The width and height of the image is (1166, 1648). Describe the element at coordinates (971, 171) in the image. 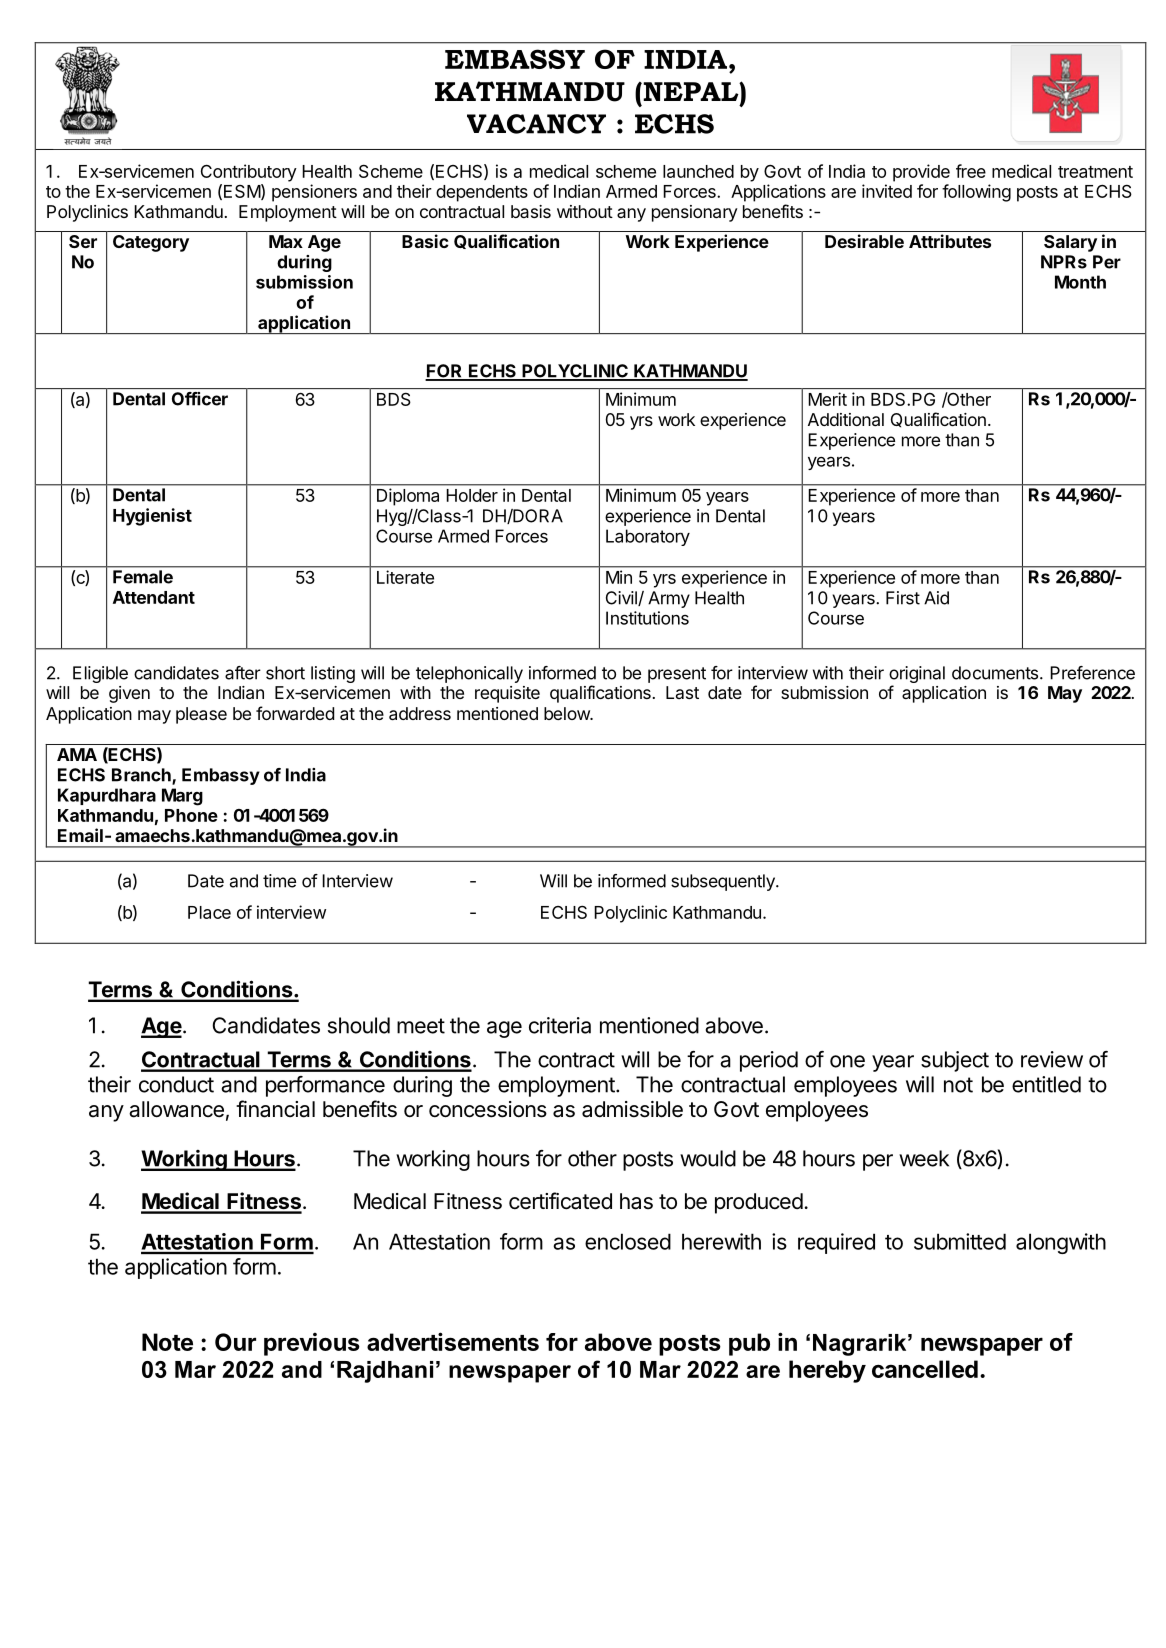

I see `free` at that location.
